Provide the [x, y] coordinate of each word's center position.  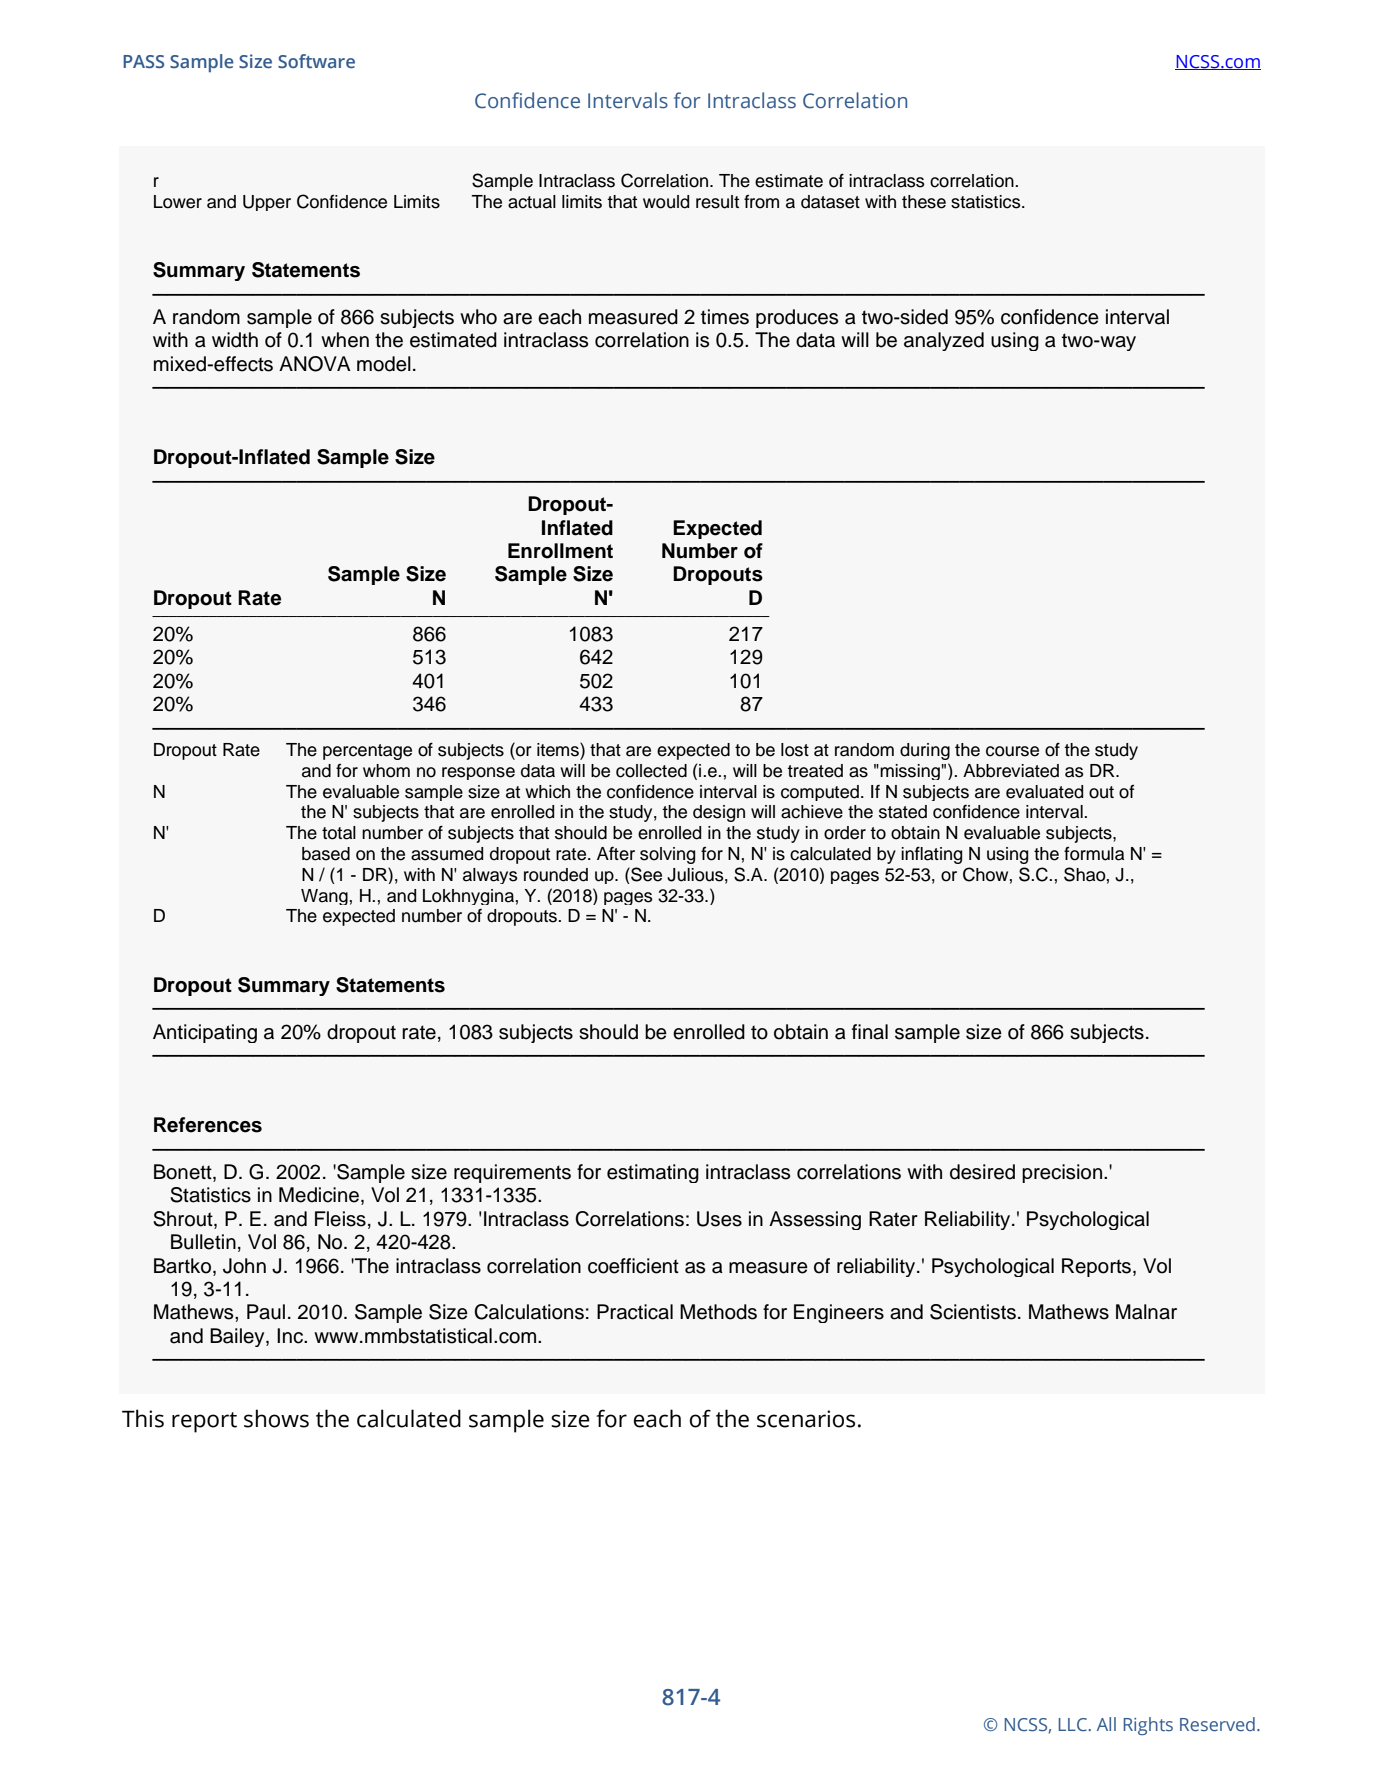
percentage [367, 752]
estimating [653, 1173]
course [1012, 751]
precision [1062, 1173]
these [924, 202]
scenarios [806, 1419]
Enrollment [560, 551]
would [666, 202]
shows [276, 1418]
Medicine [319, 1195]
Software [316, 61]
